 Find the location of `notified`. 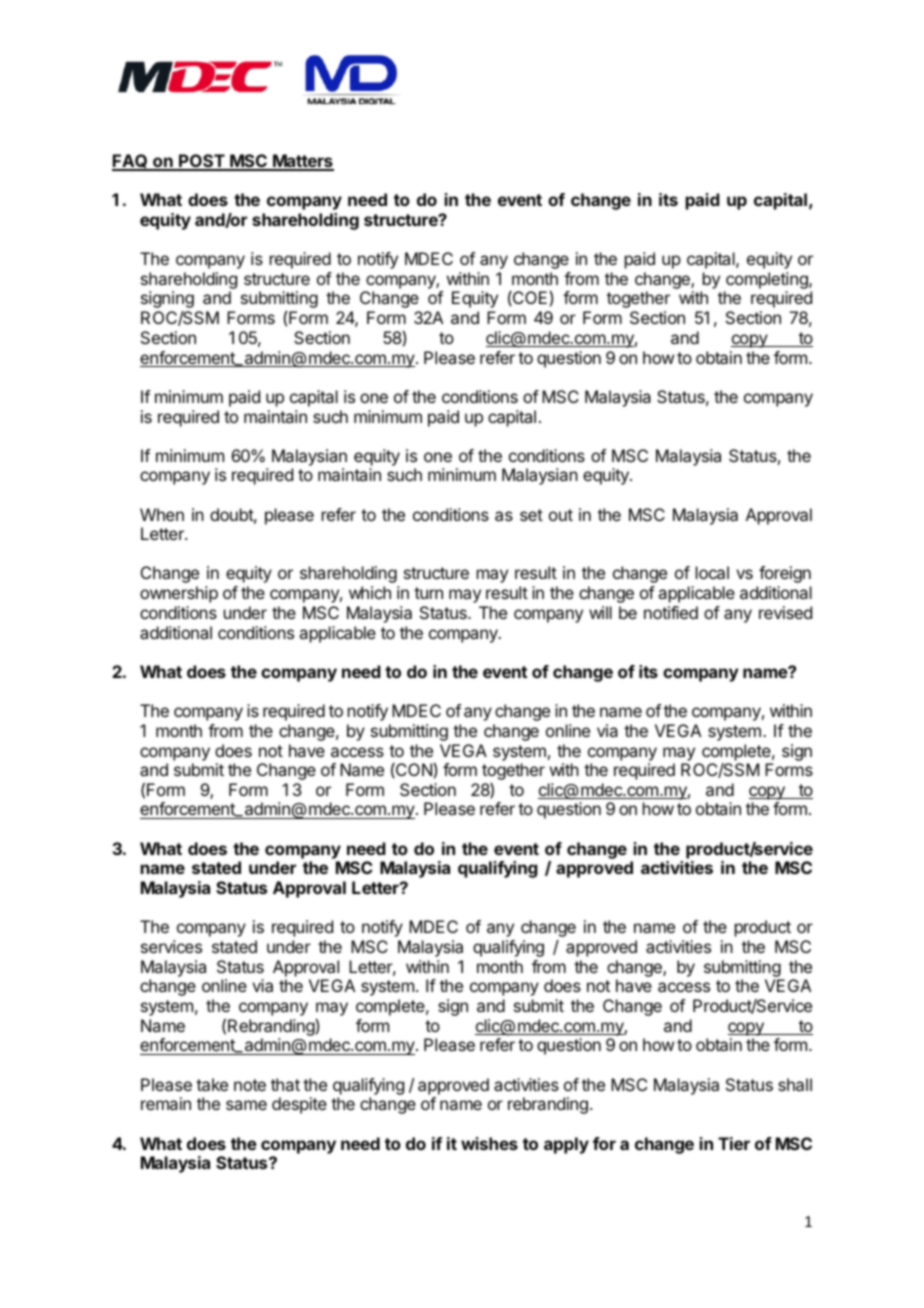

notified is located at coordinates (671, 612).
